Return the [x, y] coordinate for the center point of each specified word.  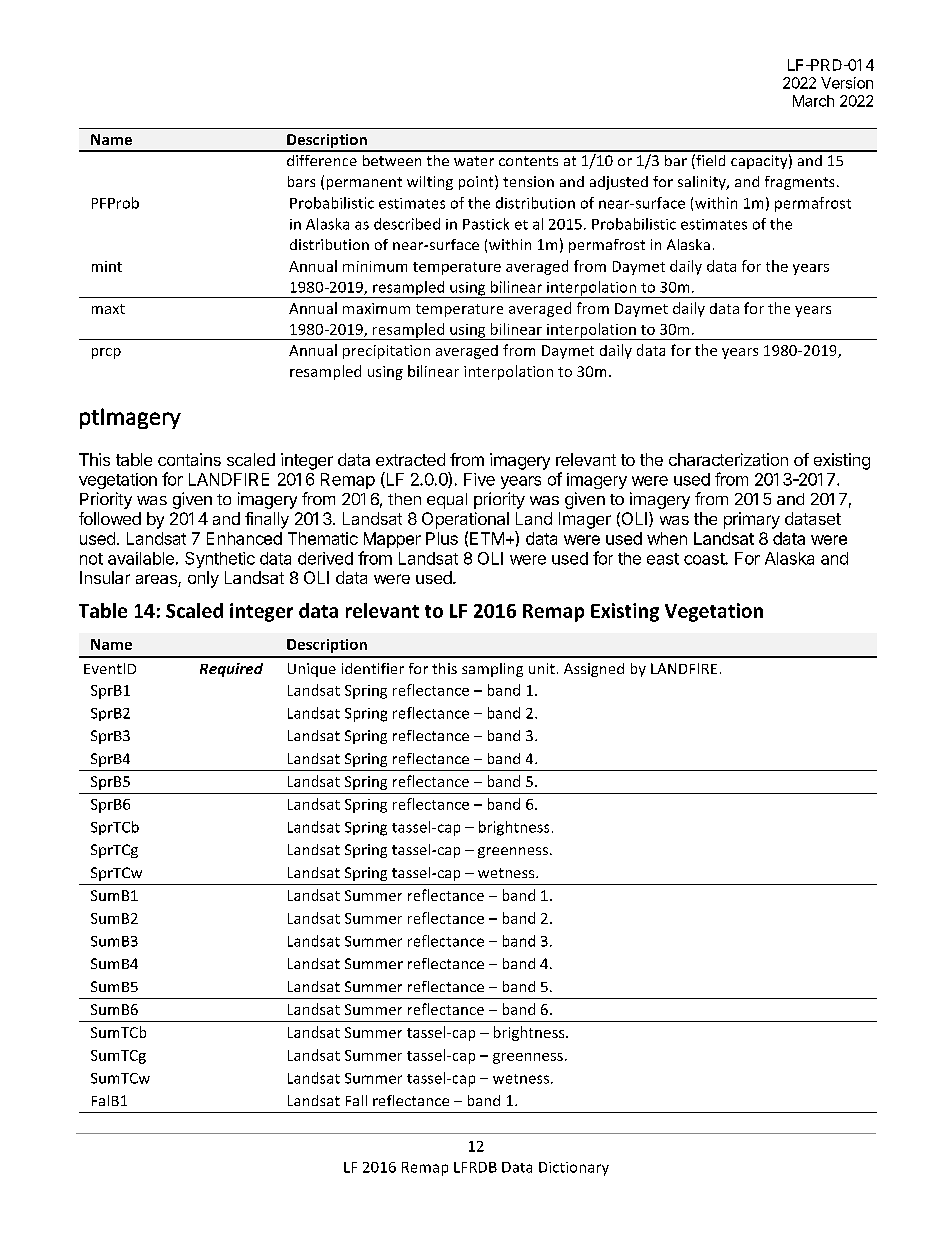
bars [301, 181]
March [813, 101]
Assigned [594, 670]
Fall [356, 1100]
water [474, 161]
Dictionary [574, 1169]
